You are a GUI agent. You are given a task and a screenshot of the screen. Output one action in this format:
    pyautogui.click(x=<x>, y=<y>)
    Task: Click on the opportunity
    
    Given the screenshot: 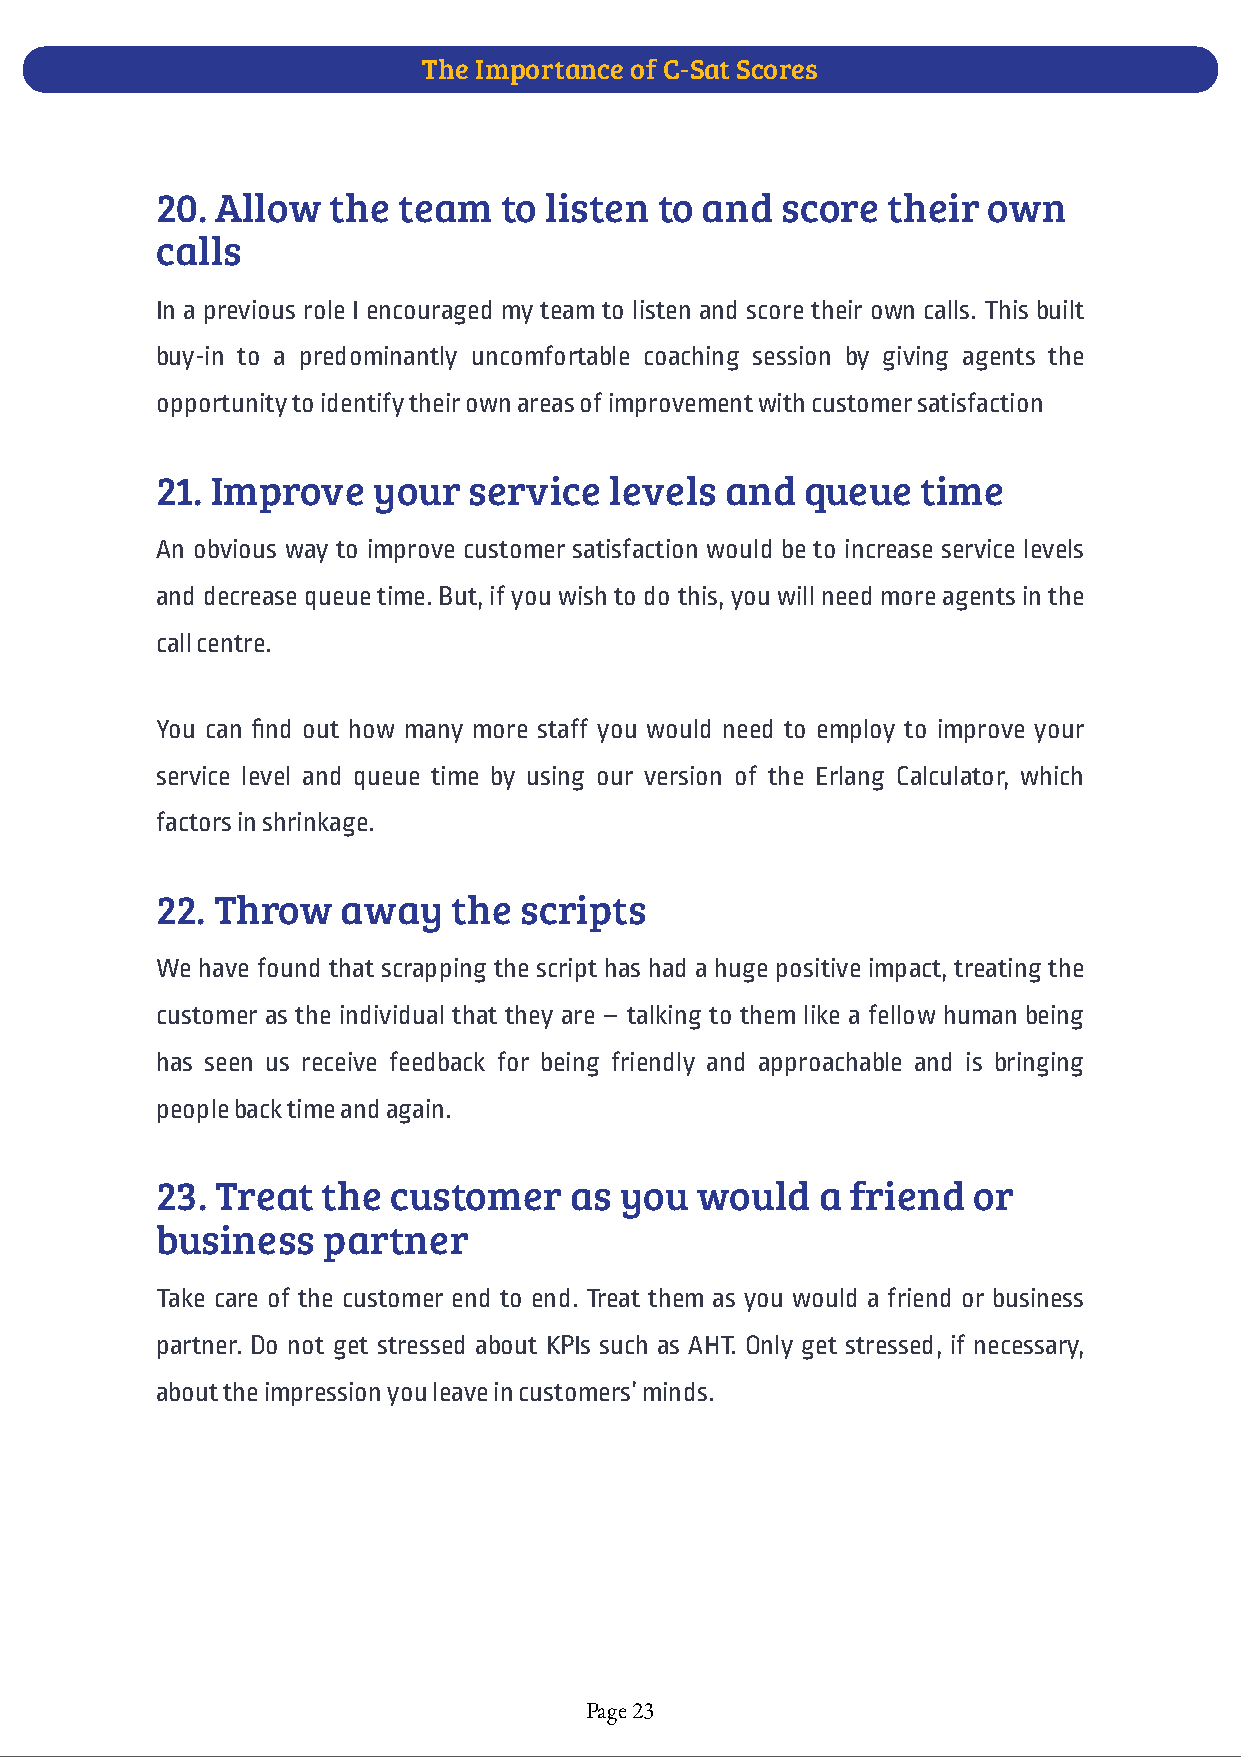 What is the action you would take?
    pyautogui.click(x=222, y=405)
